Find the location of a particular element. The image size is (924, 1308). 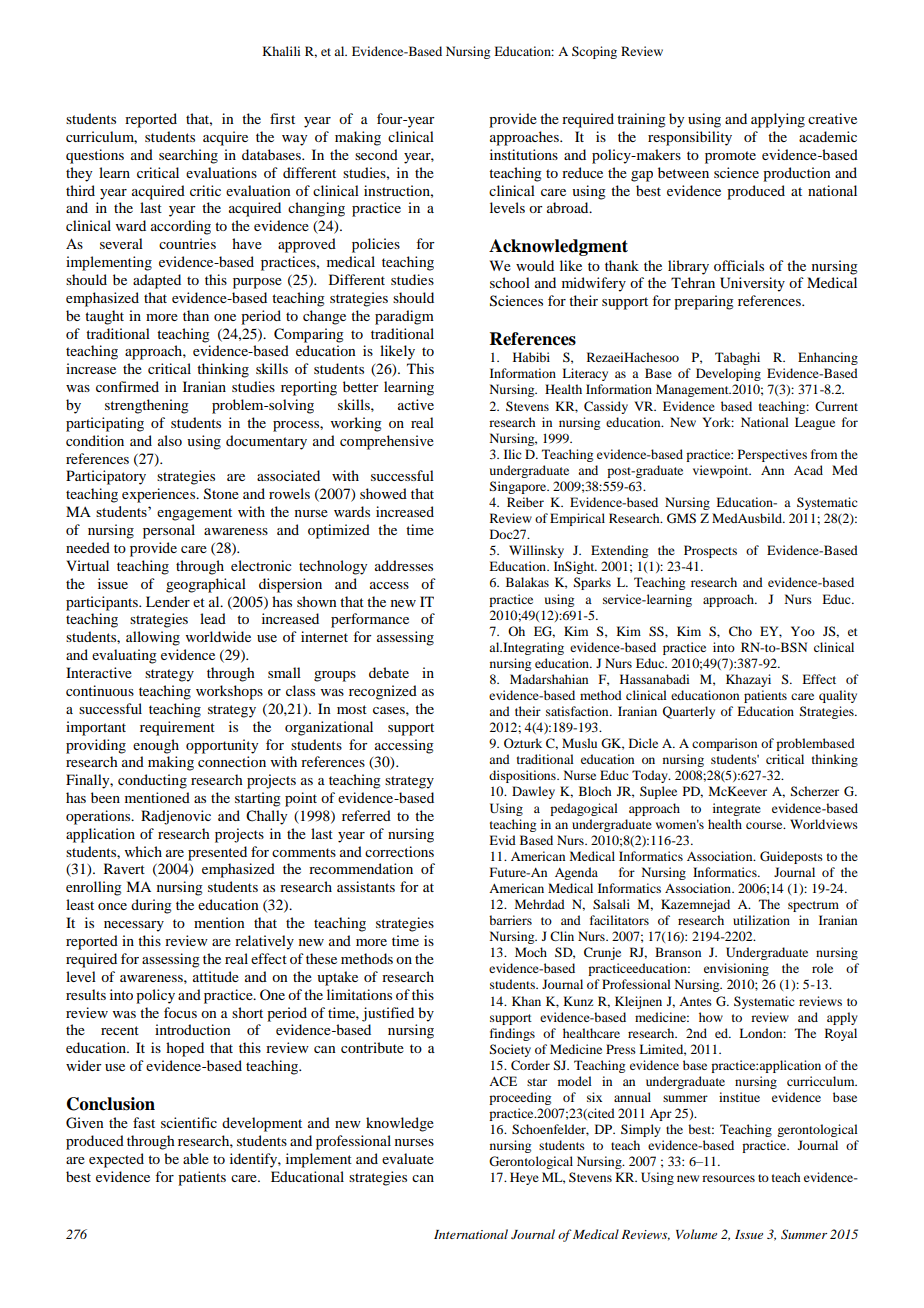

Yoo is located at coordinates (803, 631).
